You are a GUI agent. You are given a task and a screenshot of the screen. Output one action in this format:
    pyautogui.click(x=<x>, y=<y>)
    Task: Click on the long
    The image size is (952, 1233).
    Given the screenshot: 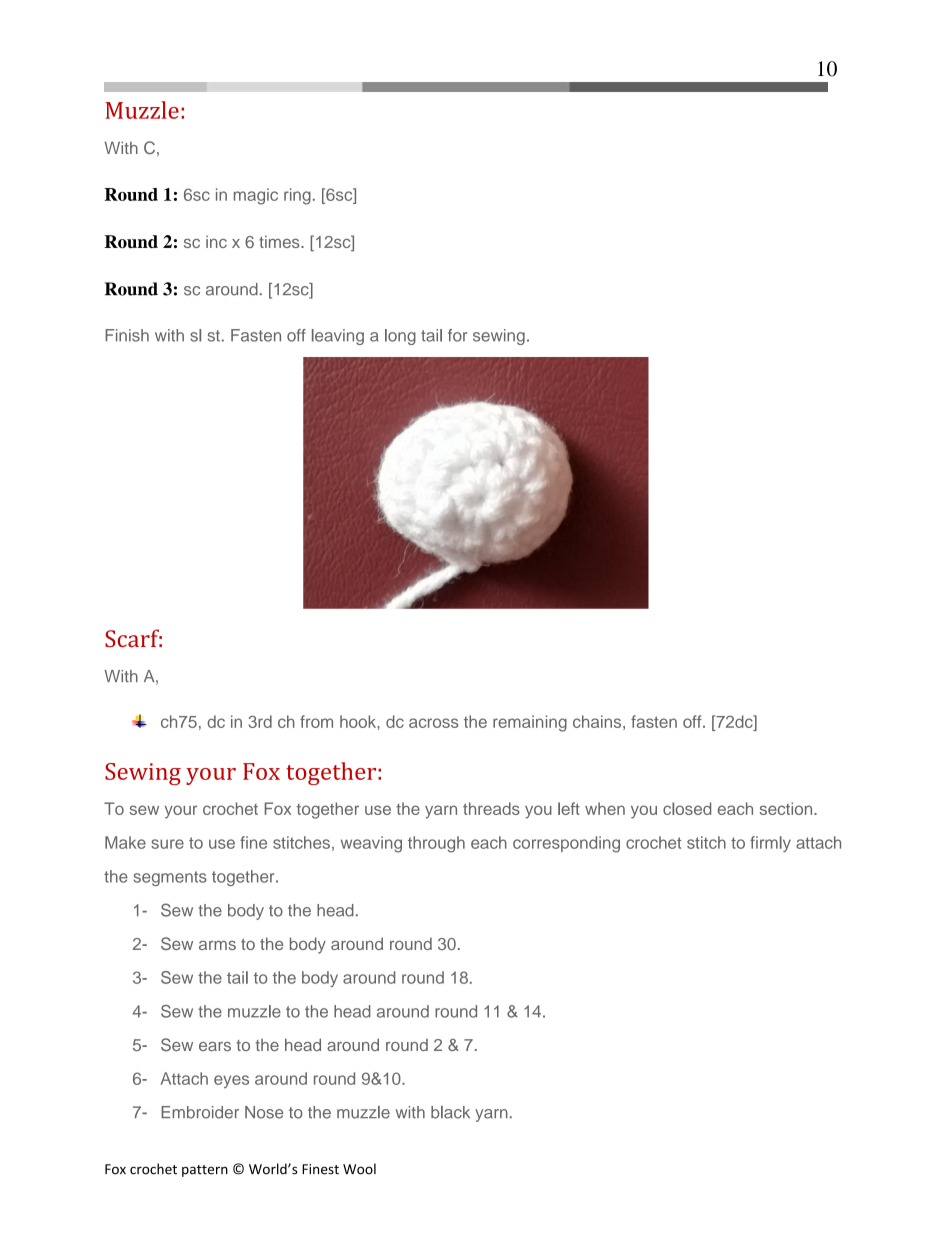 What is the action you would take?
    pyautogui.click(x=400, y=337)
